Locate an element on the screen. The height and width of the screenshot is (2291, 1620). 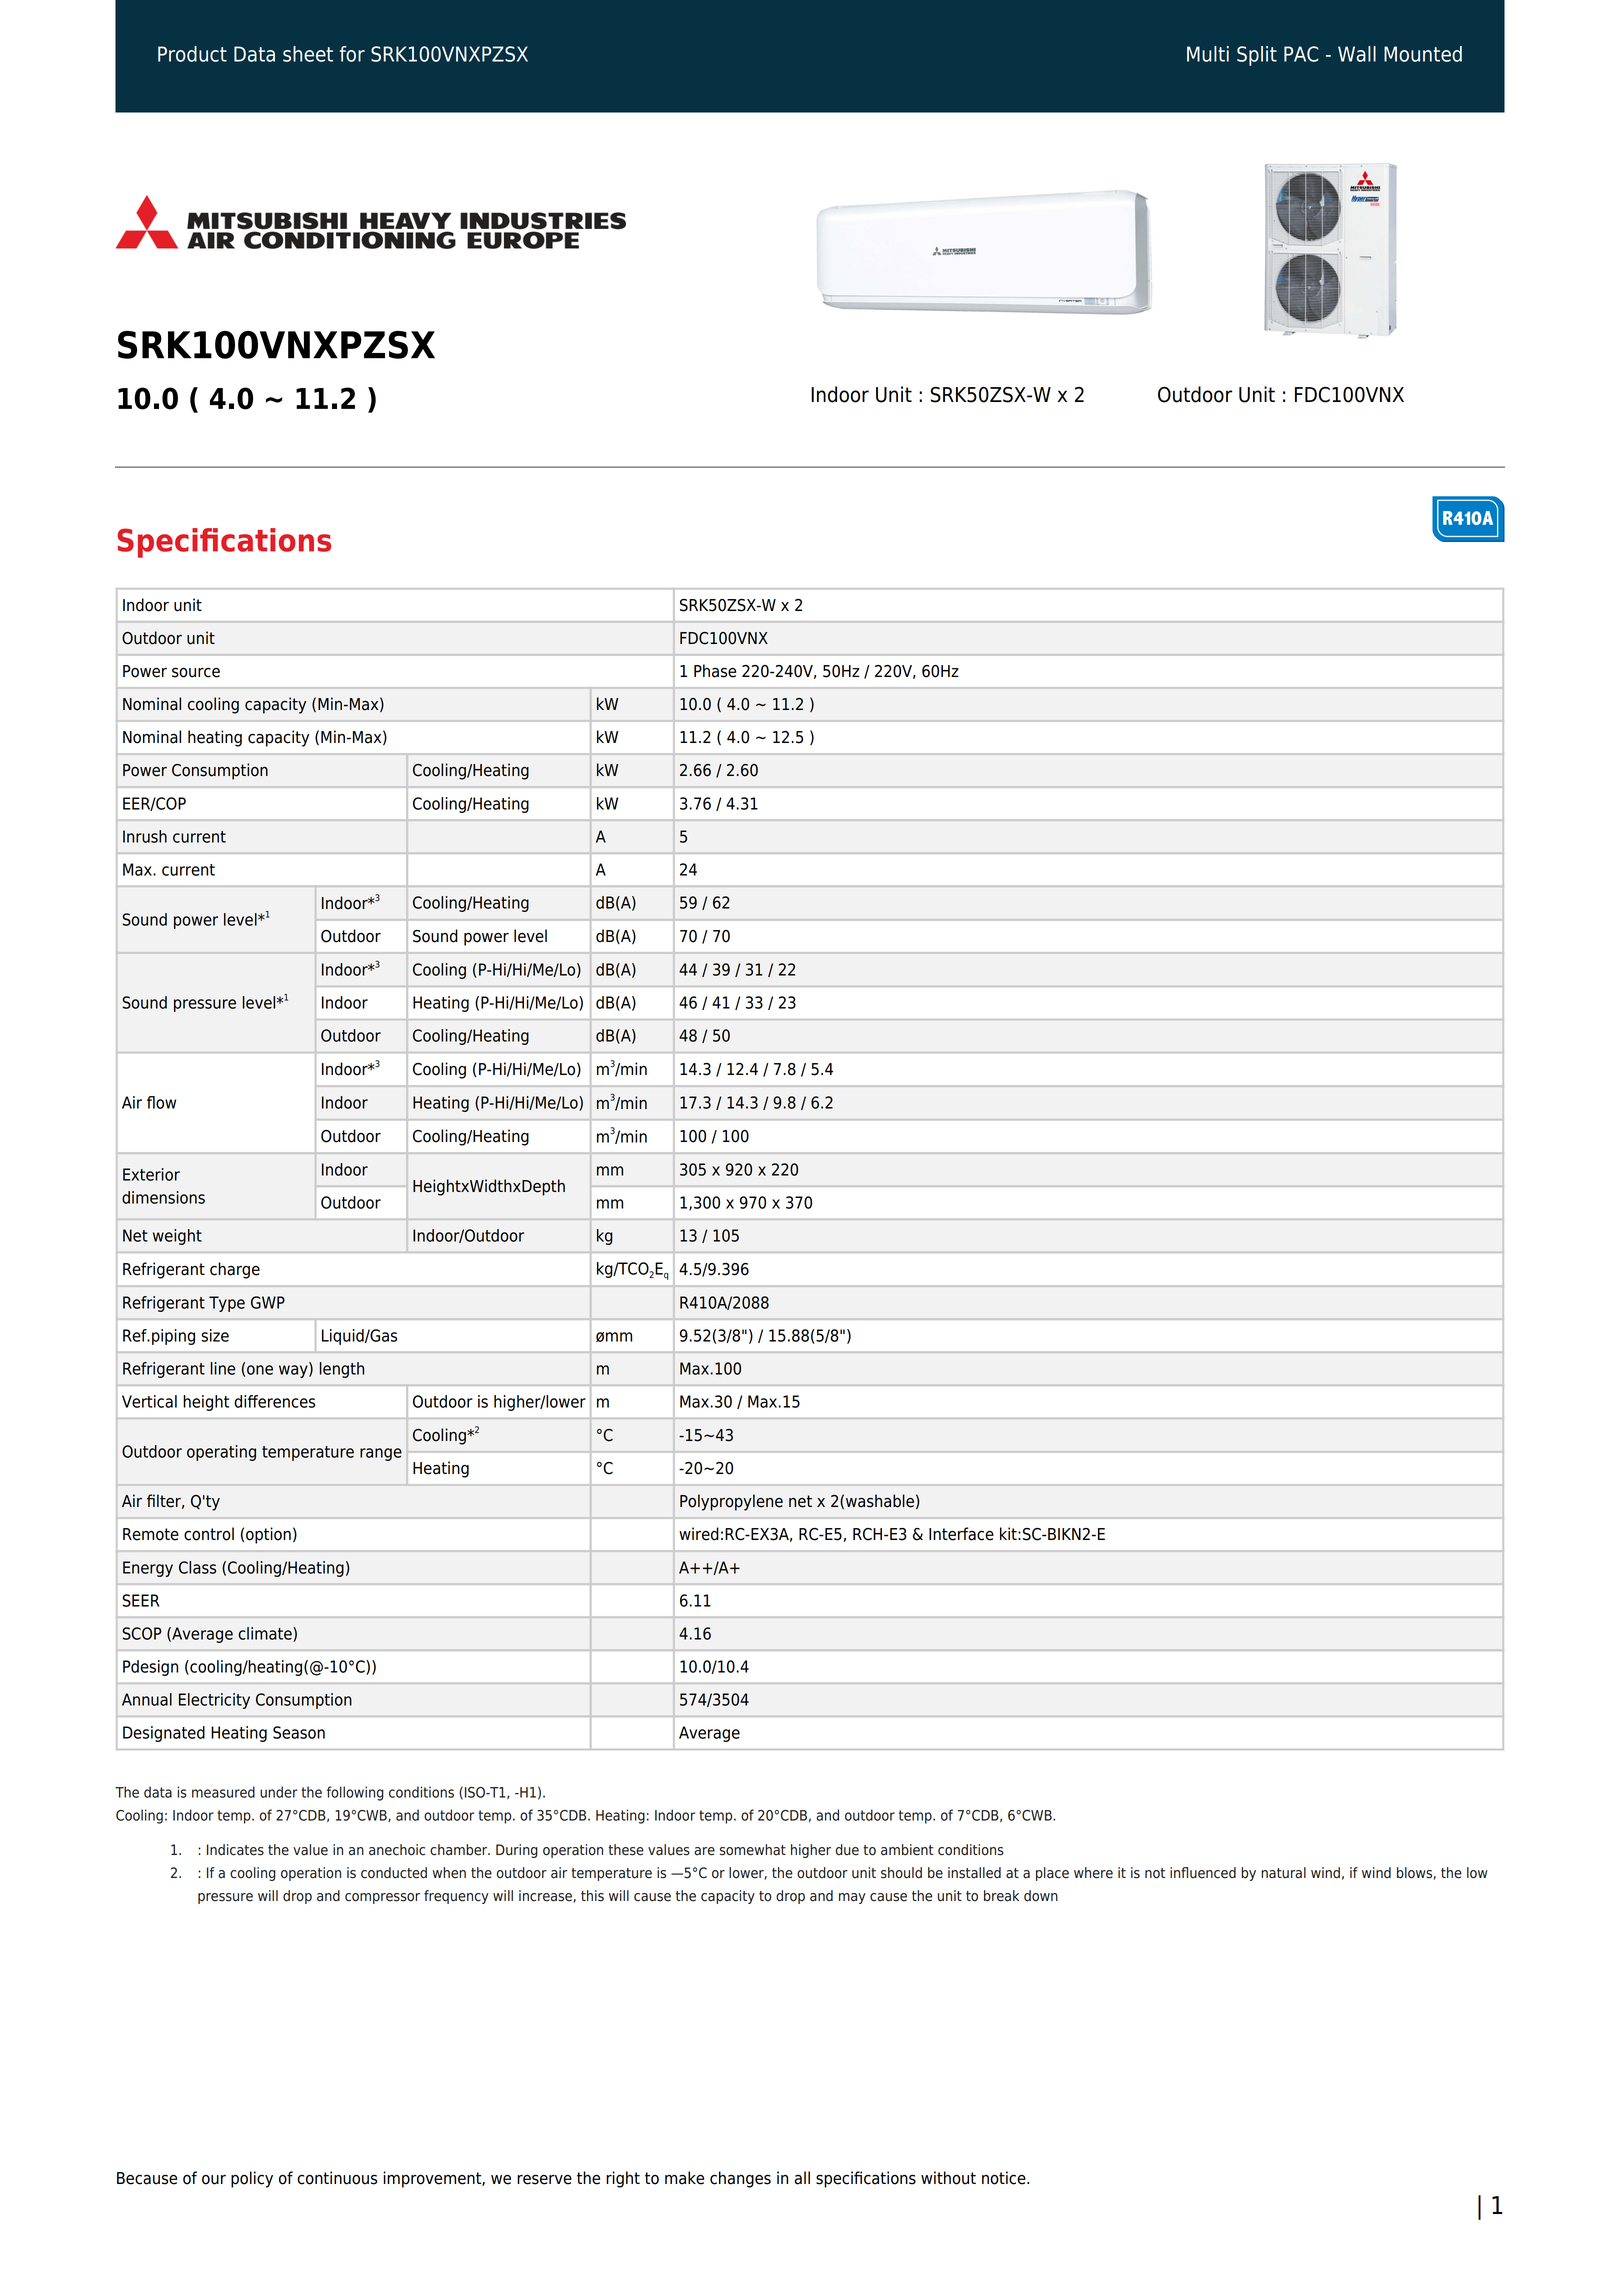
Multi is located at coordinates (1208, 54).
